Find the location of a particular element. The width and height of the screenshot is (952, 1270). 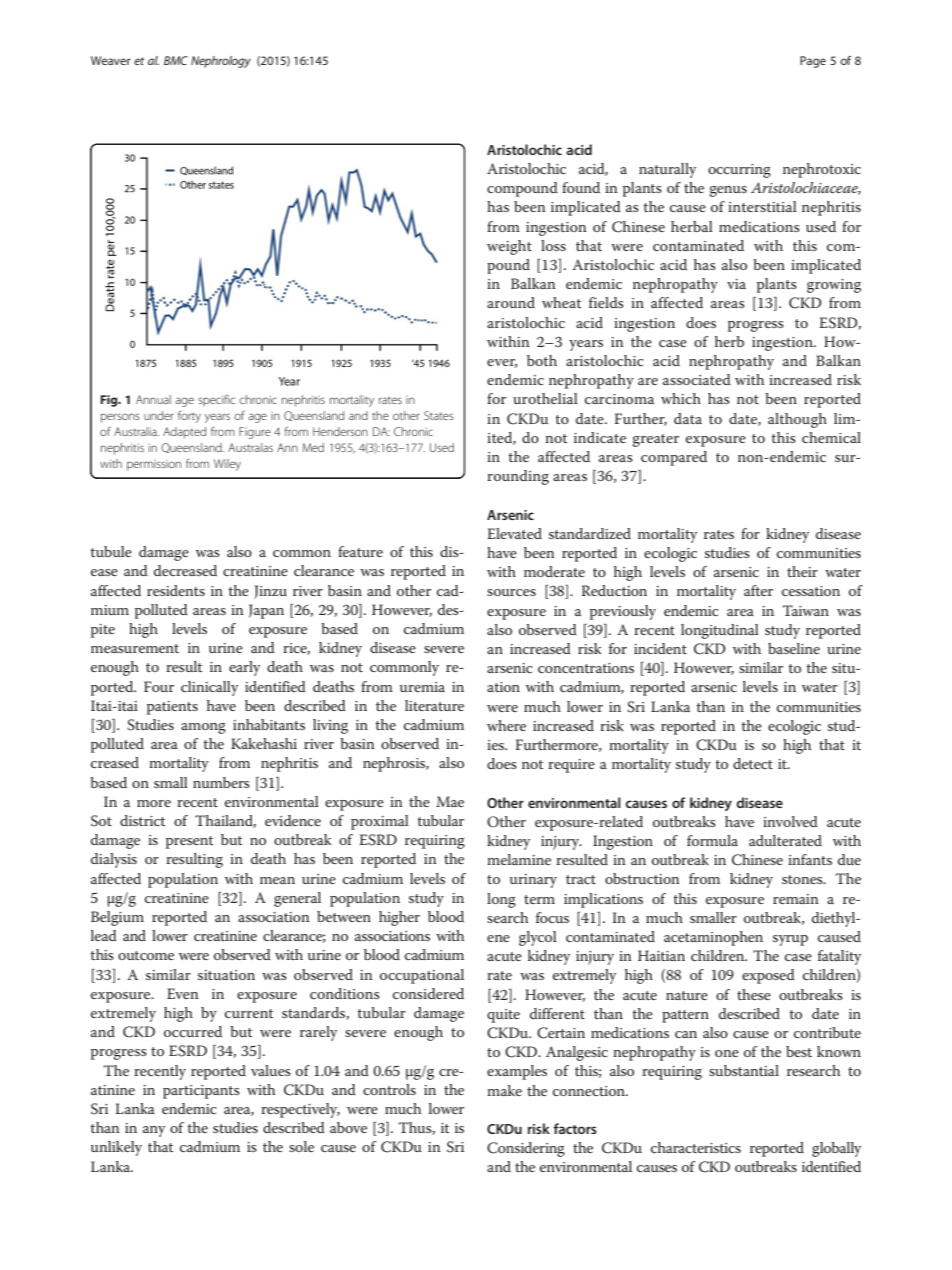

Page is located at coordinates (813, 62).
